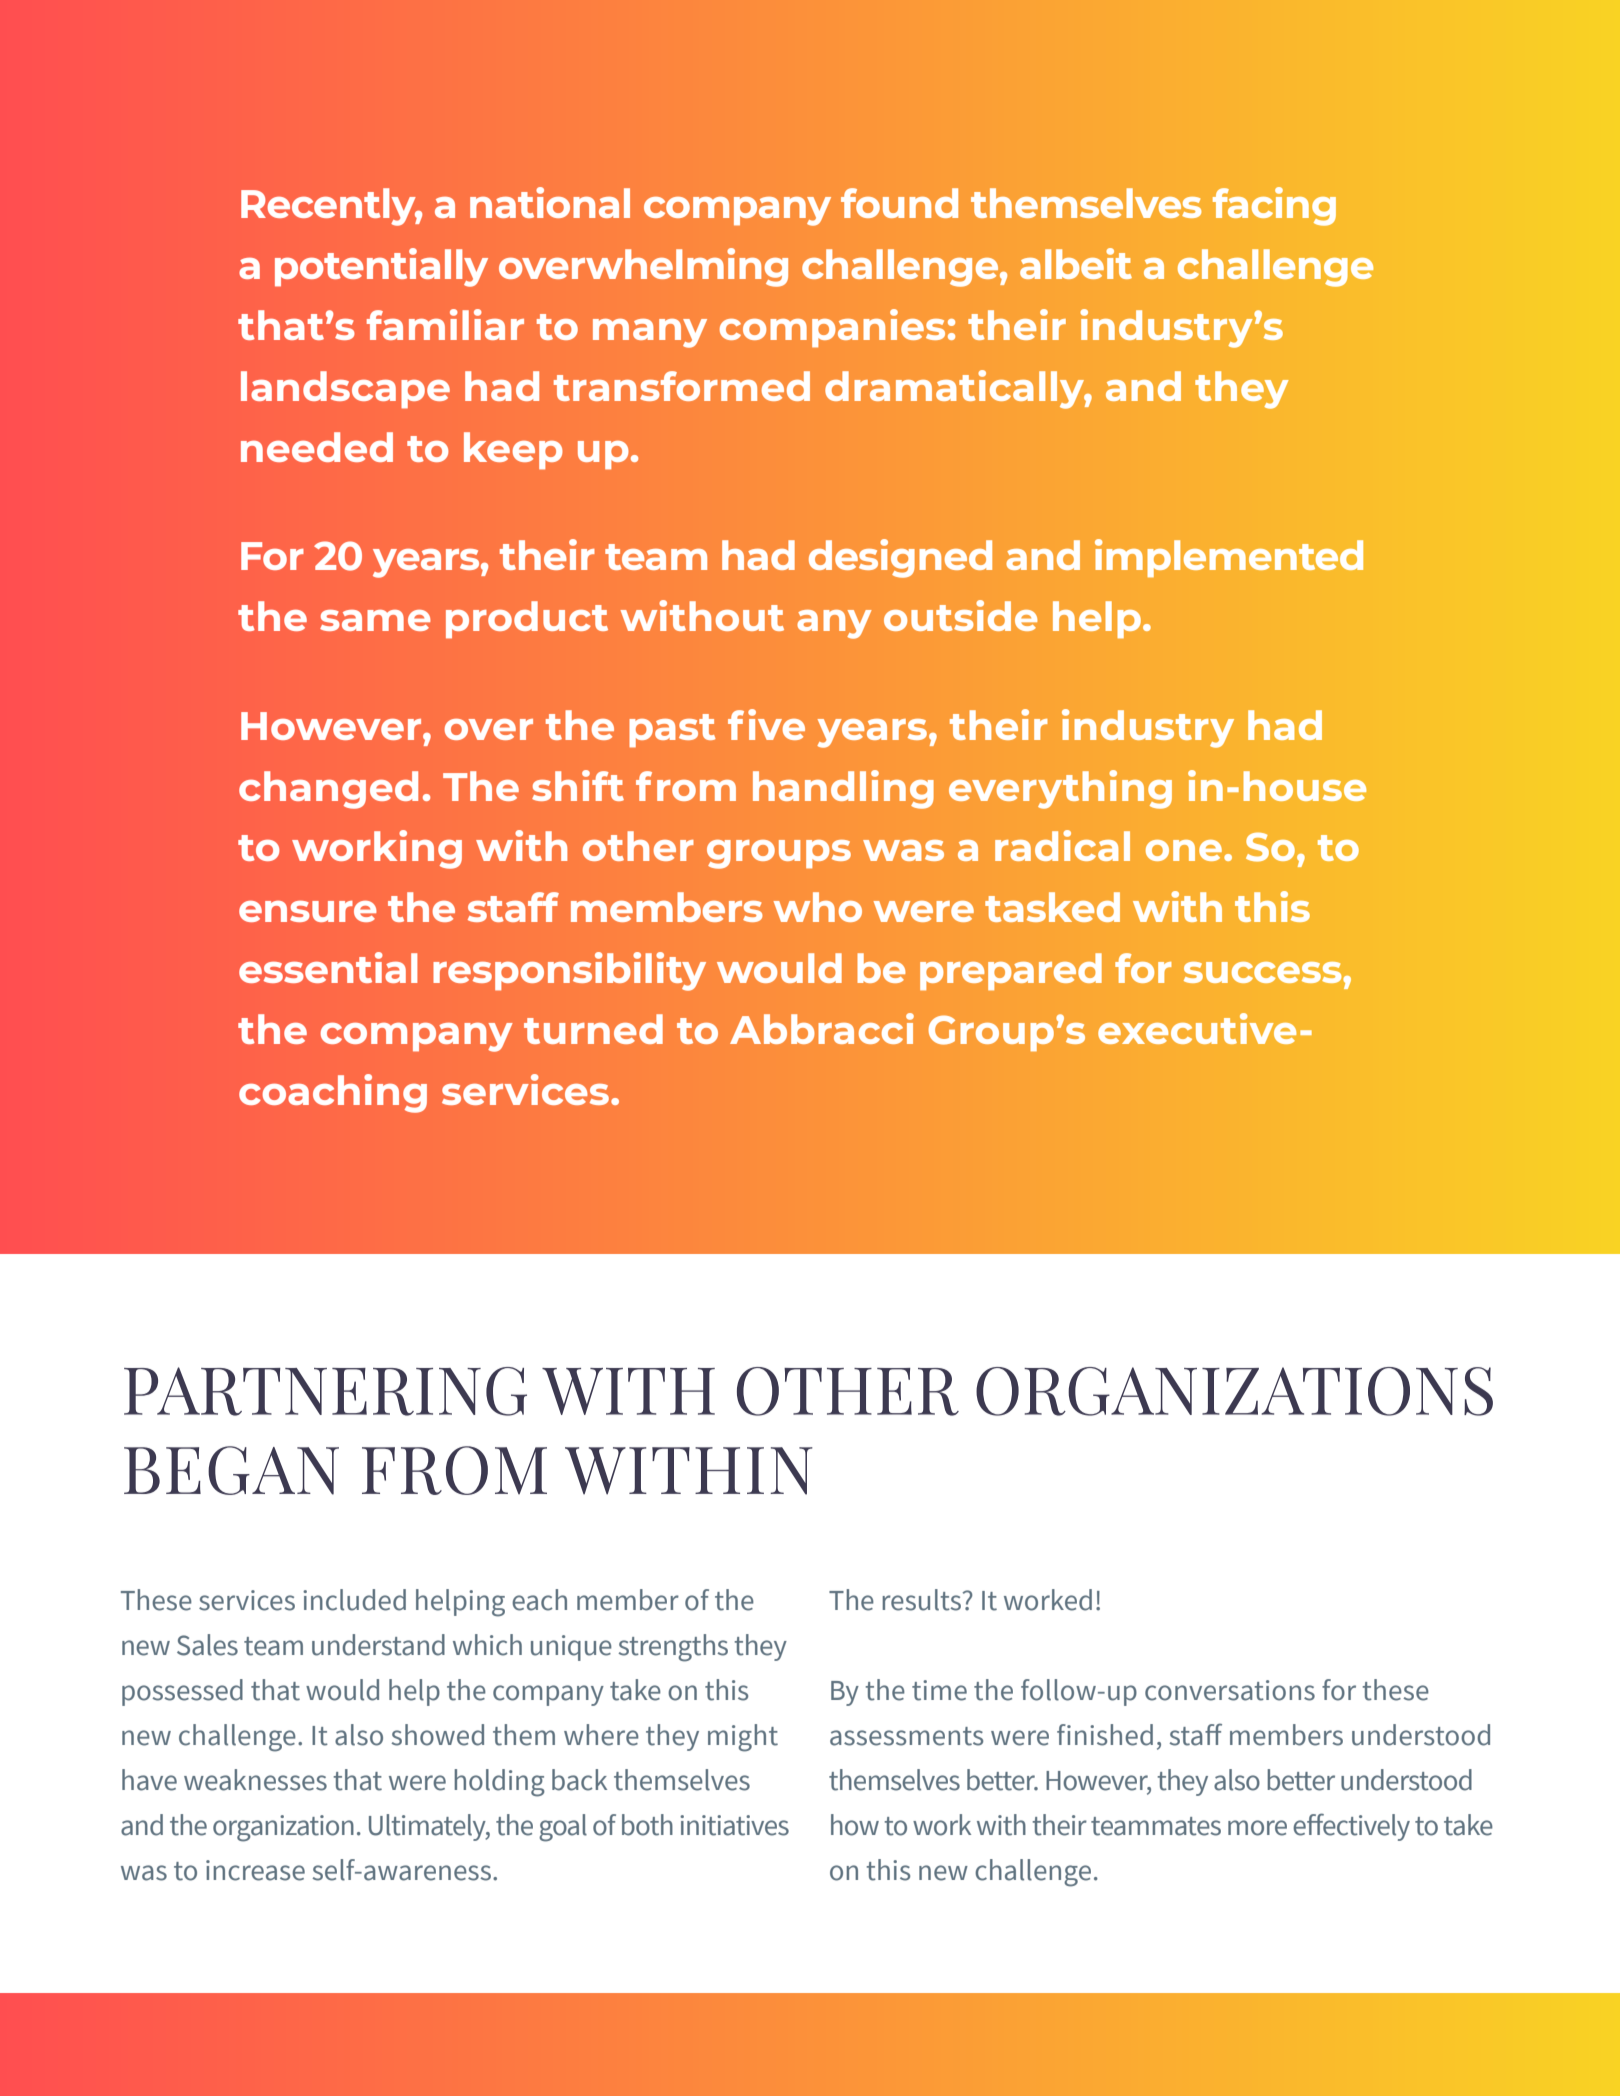  I want to click on albeit, so click(1076, 263).
